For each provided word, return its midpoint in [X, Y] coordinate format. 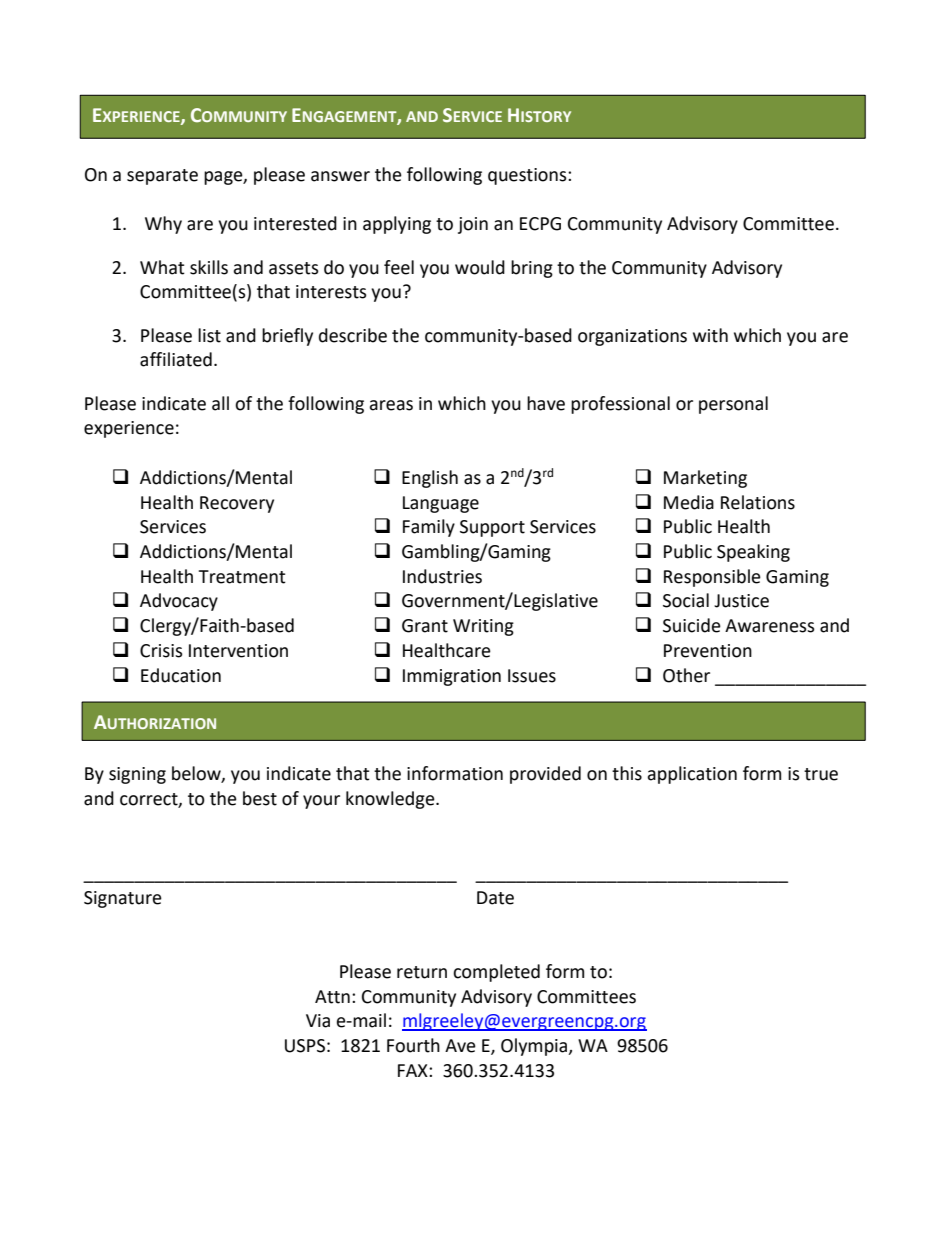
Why [163, 225]
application [692, 775]
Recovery [237, 504]
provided [545, 775]
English [430, 479]
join [473, 225]
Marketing [705, 479]
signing [137, 775]
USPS [305, 1046]
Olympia [535, 1047]
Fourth [413, 1045]
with [710, 335]
